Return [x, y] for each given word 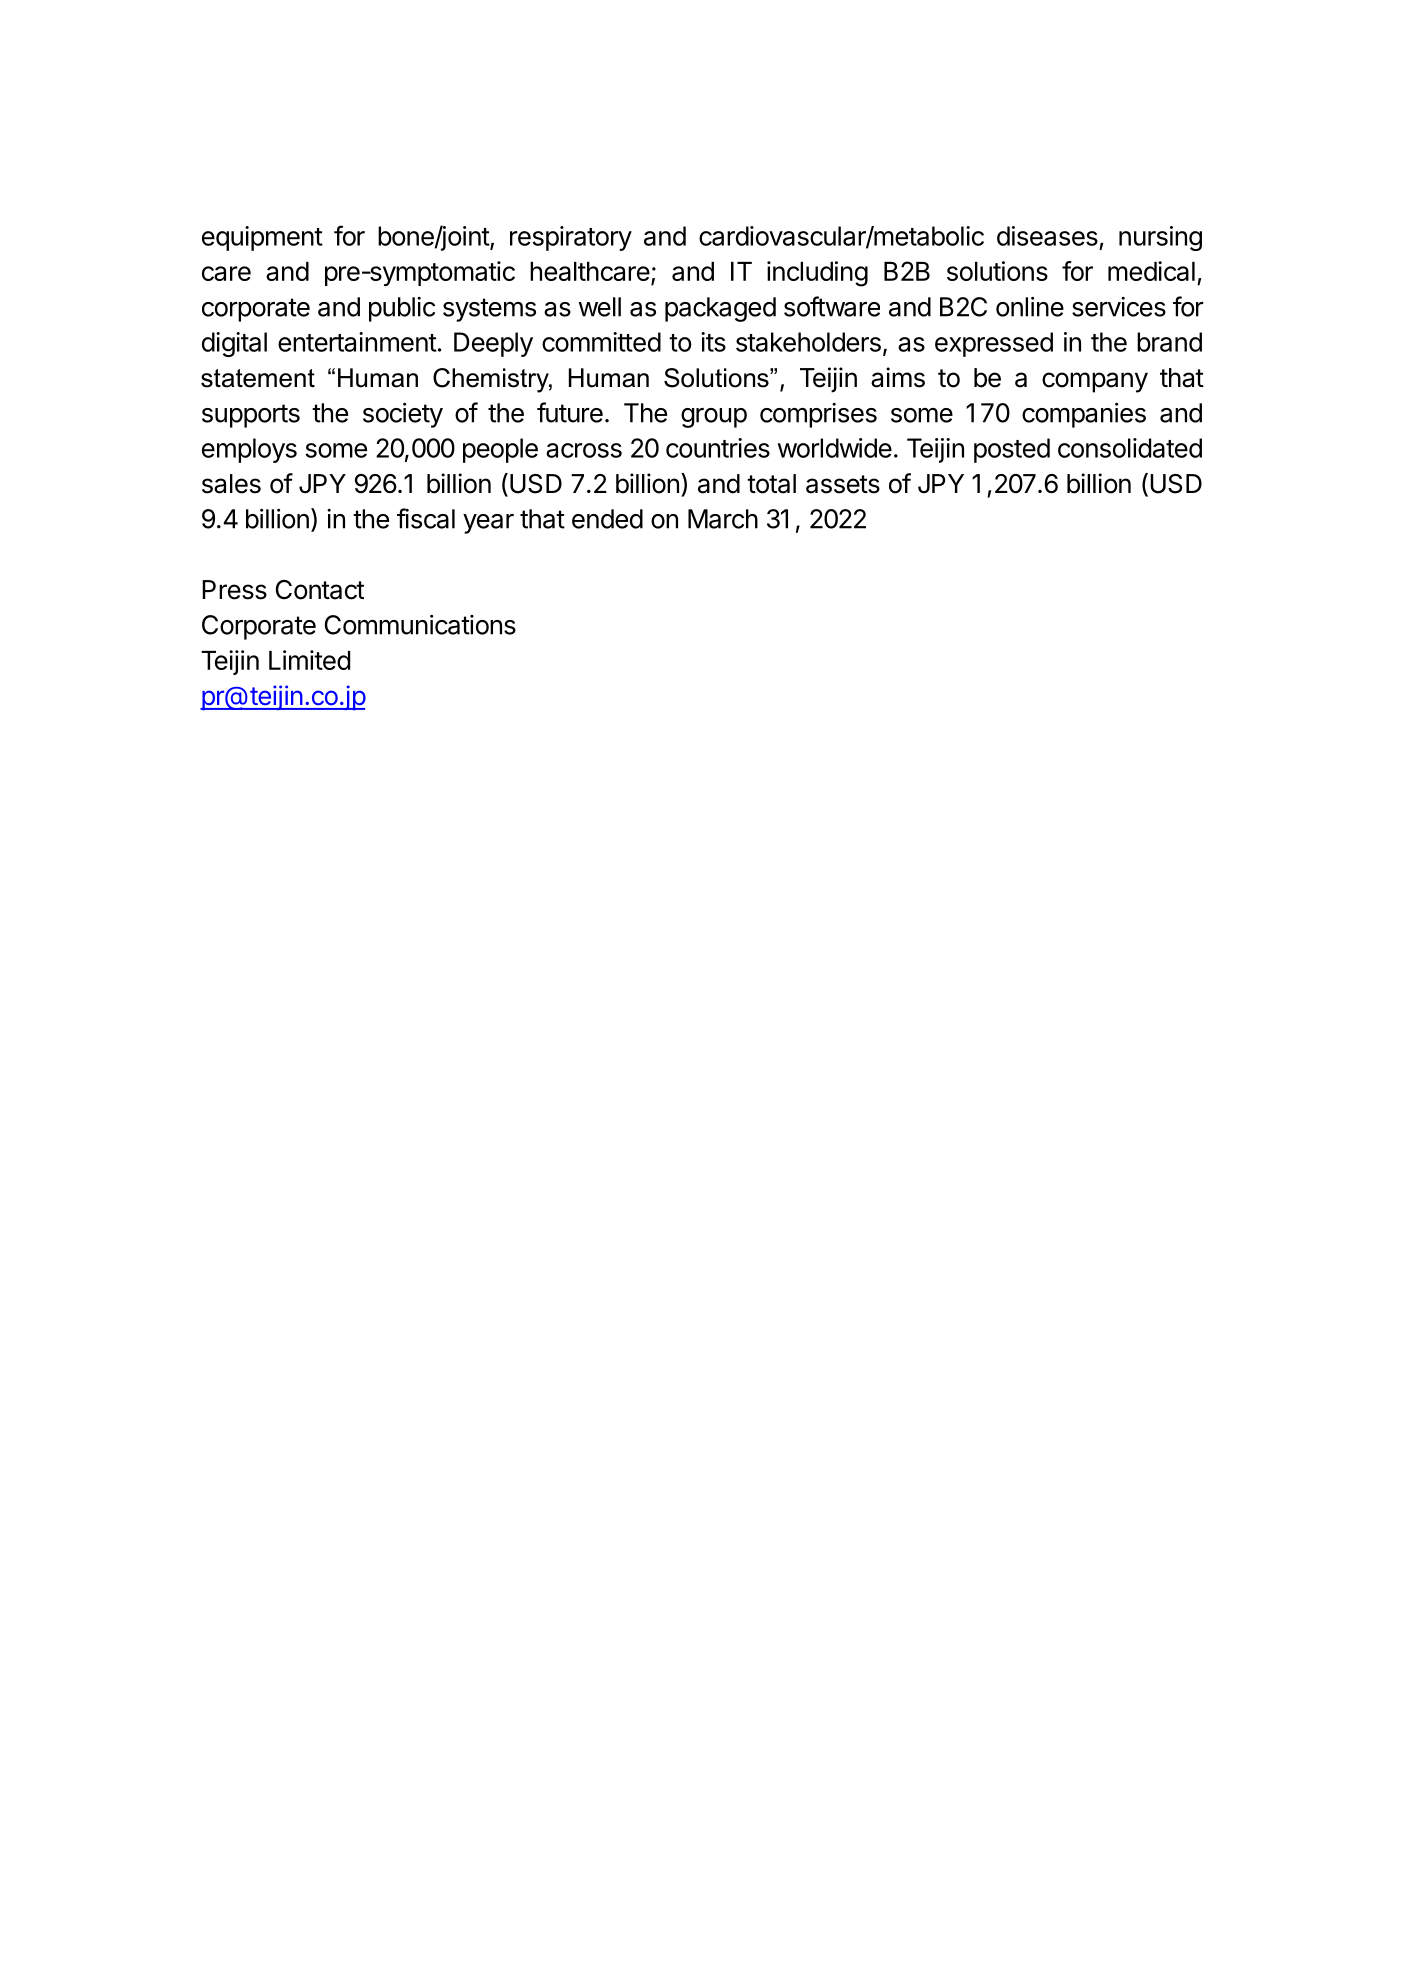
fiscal [426, 518]
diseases [1047, 236]
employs [249, 450]
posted [1012, 450]
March [723, 519]
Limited [309, 660]
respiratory [571, 238]
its [713, 342]
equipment [262, 238]
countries [718, 448]
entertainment [357, 342]
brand [1169, 342]
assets [843, 484]
